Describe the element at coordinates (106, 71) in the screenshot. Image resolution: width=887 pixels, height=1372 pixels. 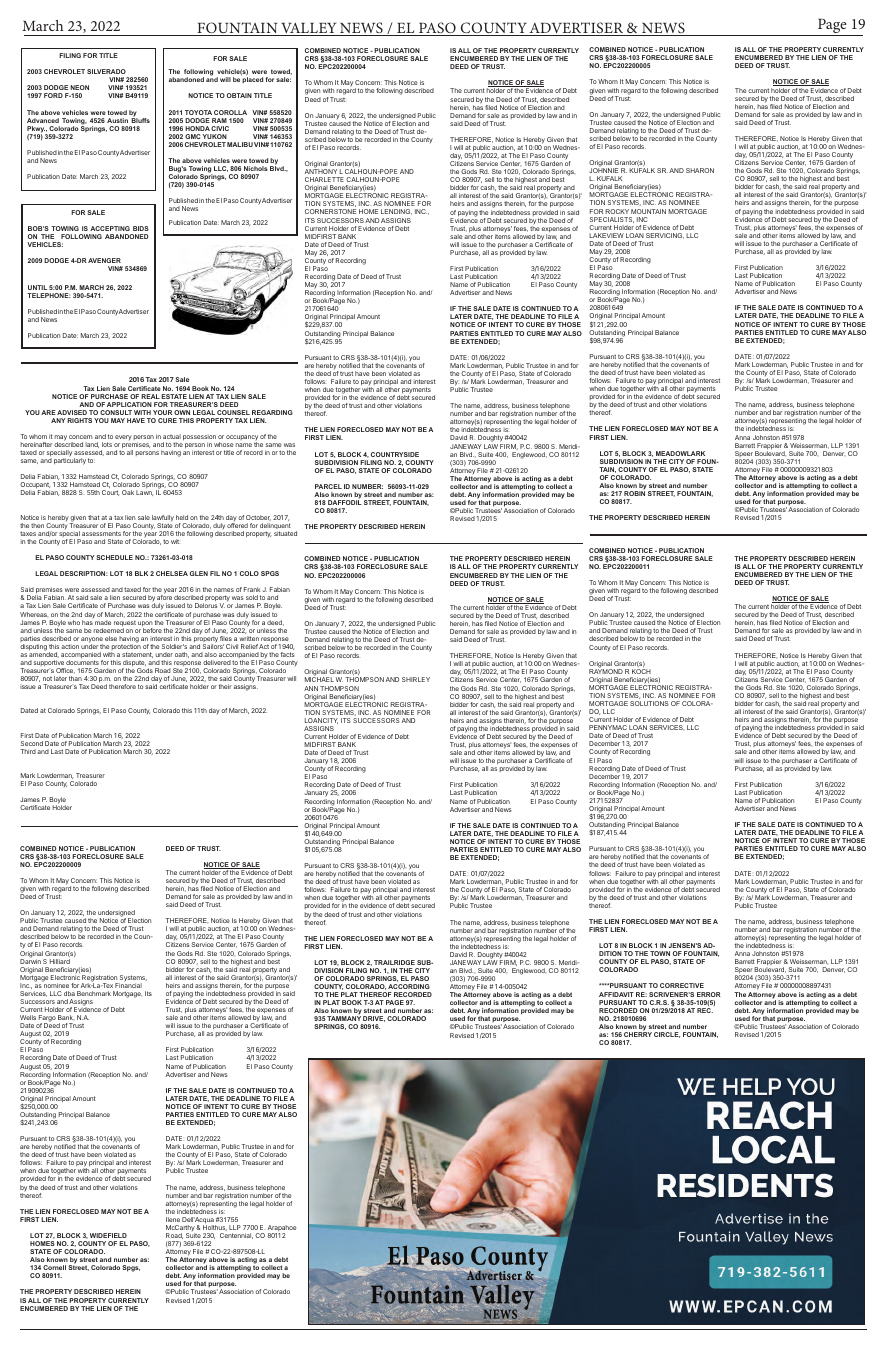
I see `SILVERADO` at that location.
